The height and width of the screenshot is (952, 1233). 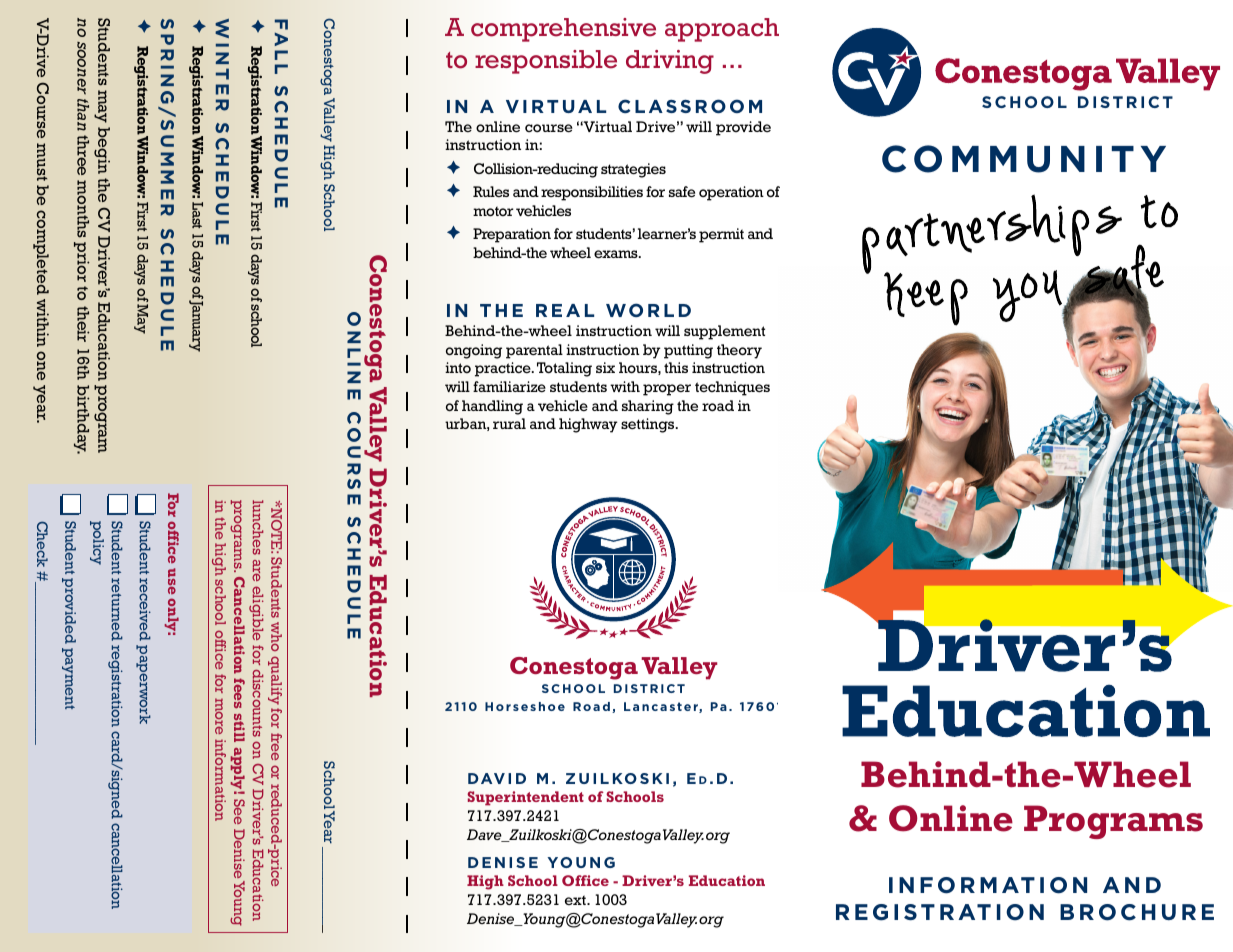 What do you see at coordinates (509, 423) in the screenshot?
I see `rural` at bounding box center [509, 423].
